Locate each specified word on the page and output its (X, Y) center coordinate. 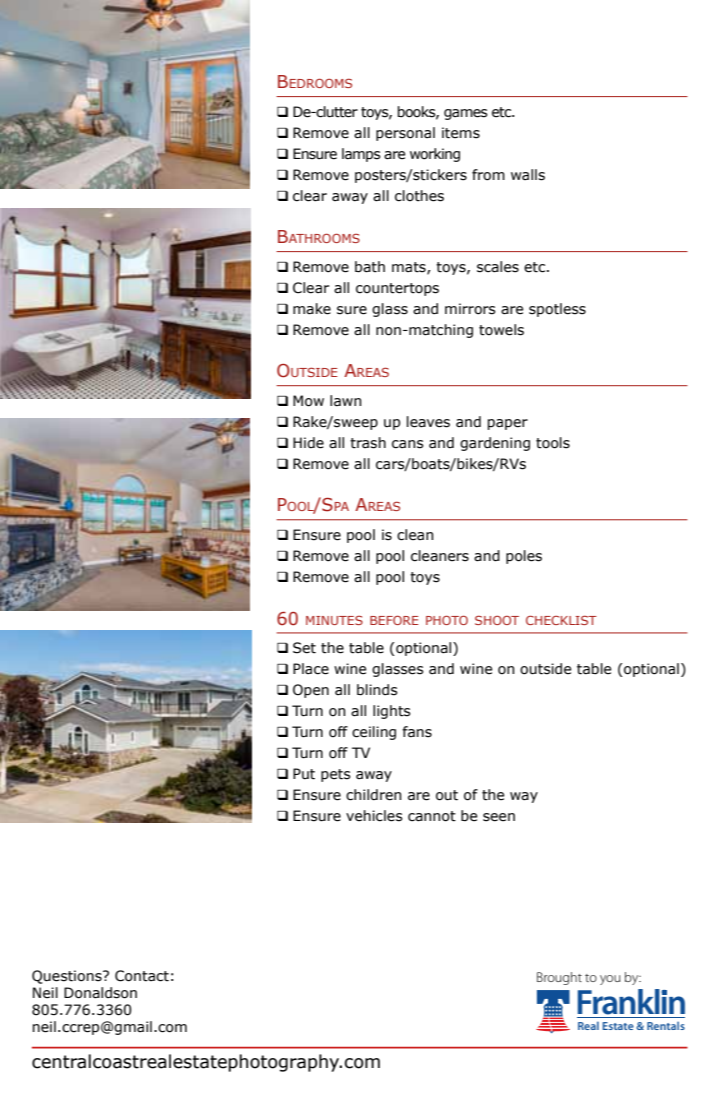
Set (304, 648)
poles (524, 557)
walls (528, 175)
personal (405, 134)
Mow (308, 401)
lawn (346, 401)
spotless (557, 310)
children (374, 795)
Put (304, 774)
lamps (361, 155)
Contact (142, 976)
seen (499, 817)
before (394, 620)
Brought (559, 978)
